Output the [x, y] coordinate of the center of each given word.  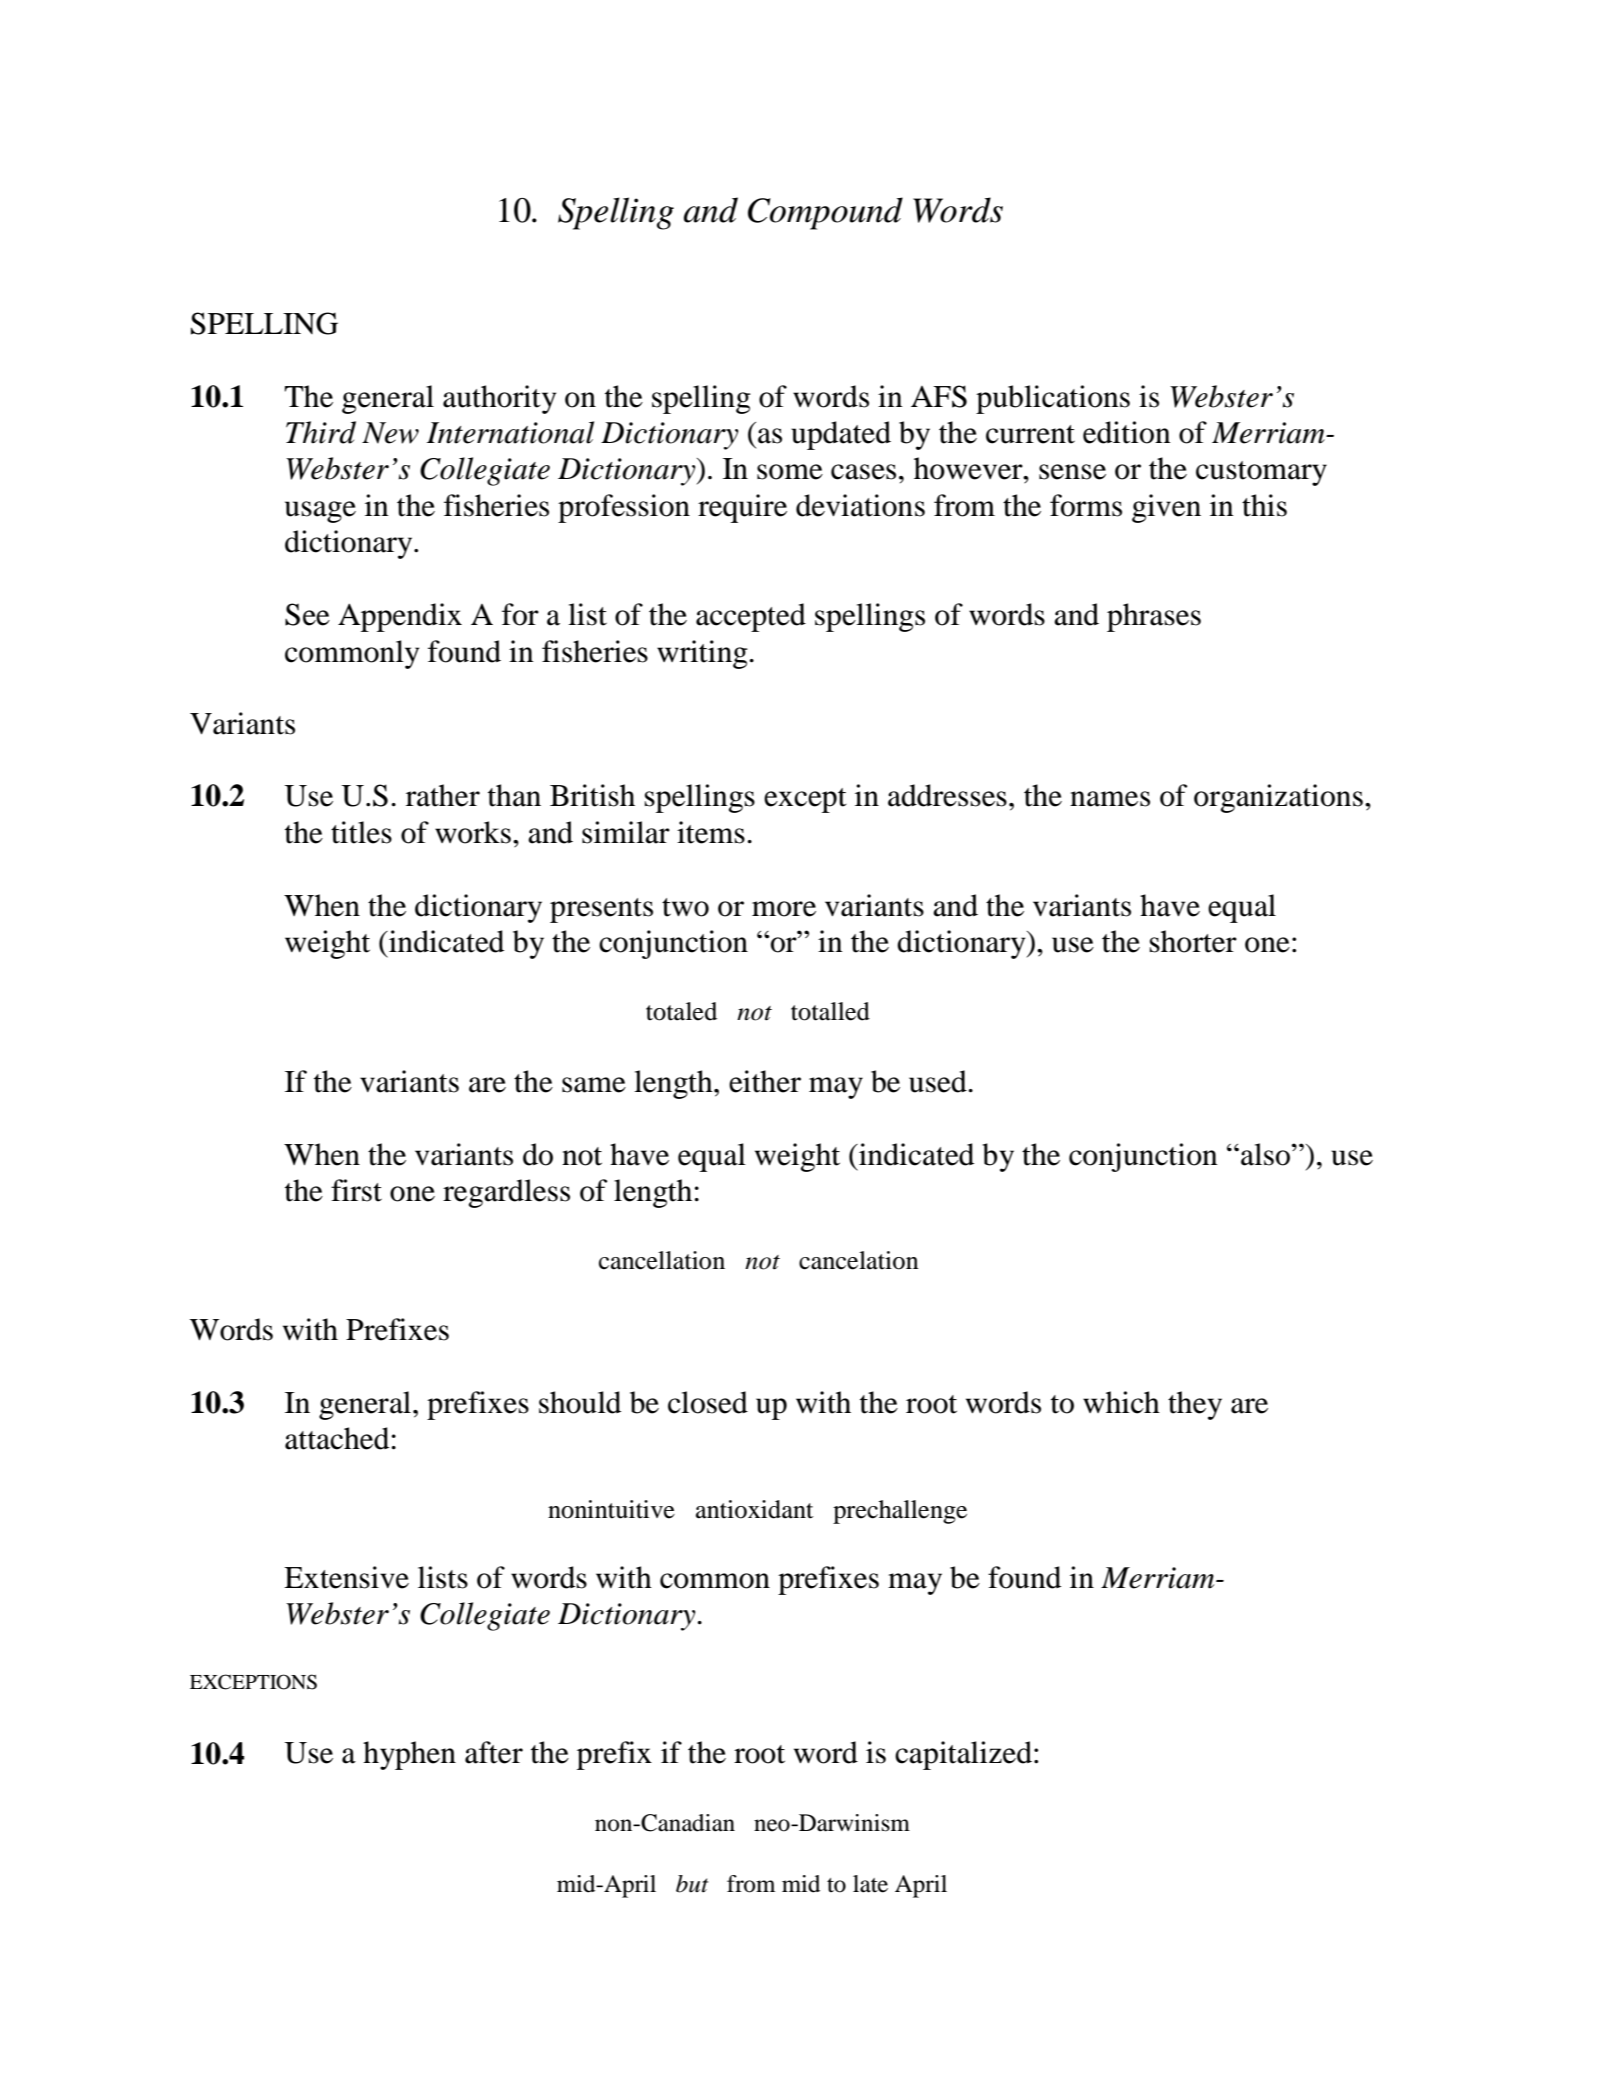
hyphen [409, 1755]
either [765, 1081]
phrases [1154, 617]
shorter [1193, 941]
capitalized [965, 1755]
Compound [825, 213]
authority [499, 399]
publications [1053, 399]
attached [337, 1438]
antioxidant [754, 1509]
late [870, 1884]
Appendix [400, 617]
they [1195, 1405]
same [594, 1085]
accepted [751, 617]
